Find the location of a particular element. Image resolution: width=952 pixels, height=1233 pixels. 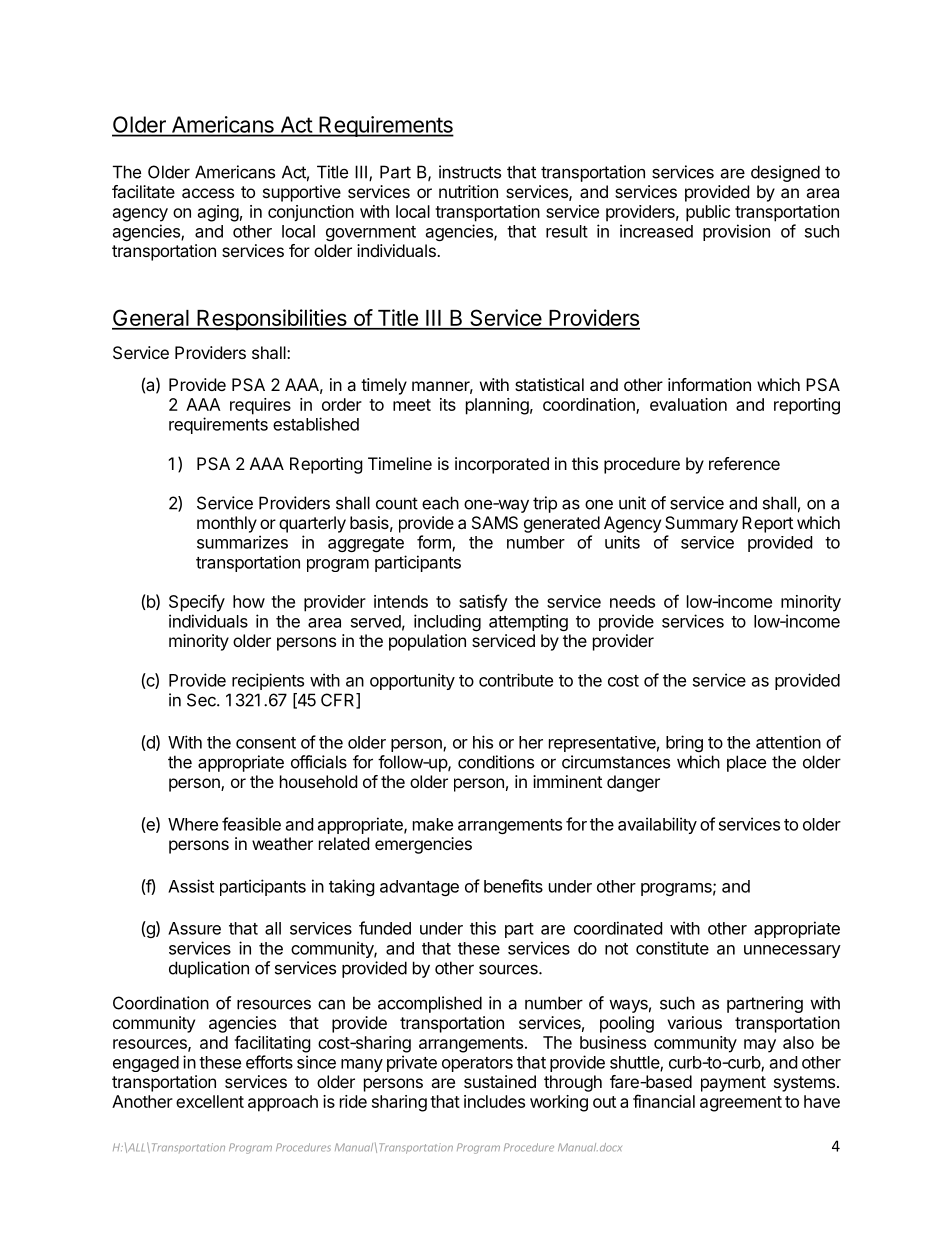

public is located at coordinates (708, 213).
